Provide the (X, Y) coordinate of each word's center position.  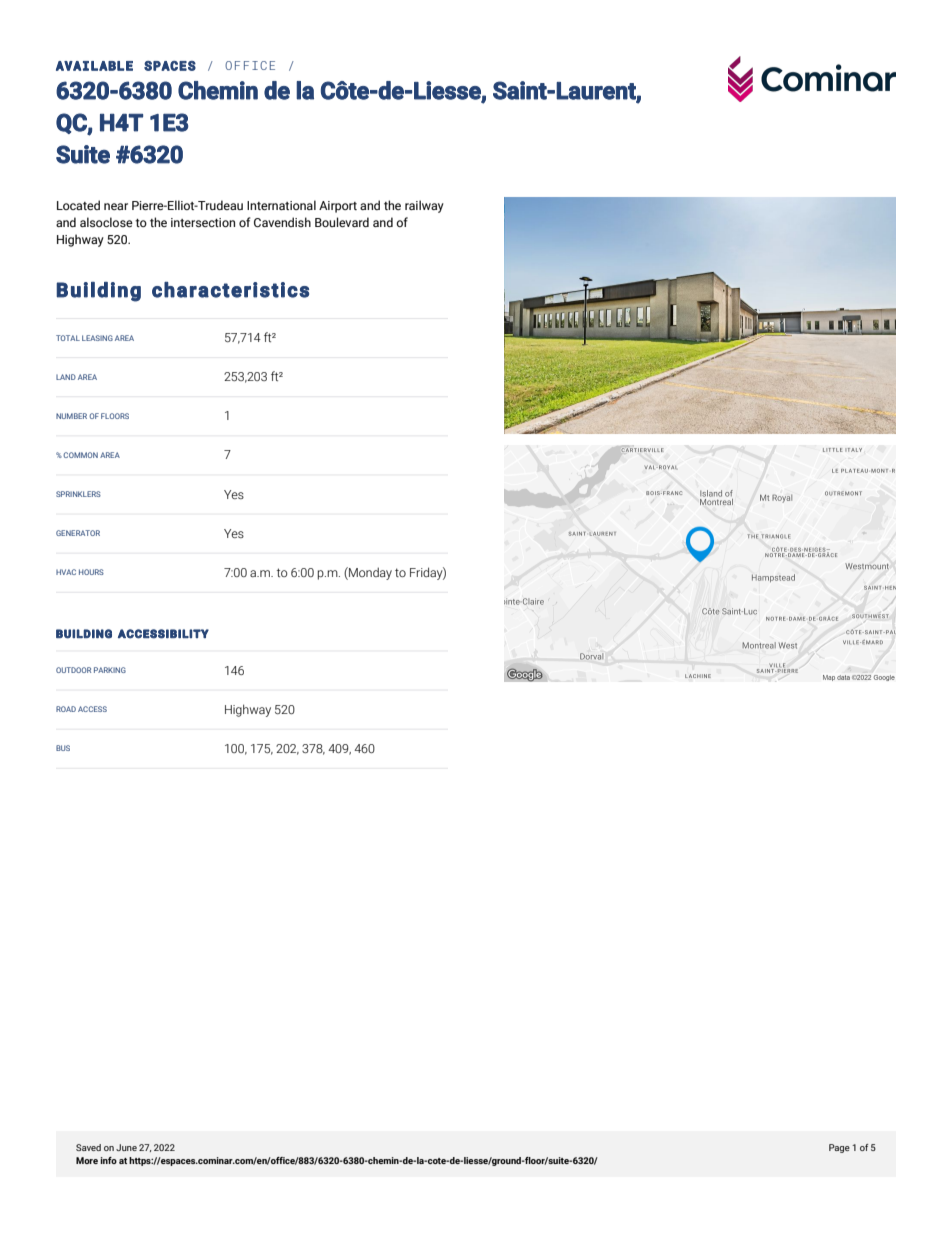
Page (839, 1148)
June (126, 1147)
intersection (203, 222)
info (108, 1160)
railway (424, 206)
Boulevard (342, 222)
